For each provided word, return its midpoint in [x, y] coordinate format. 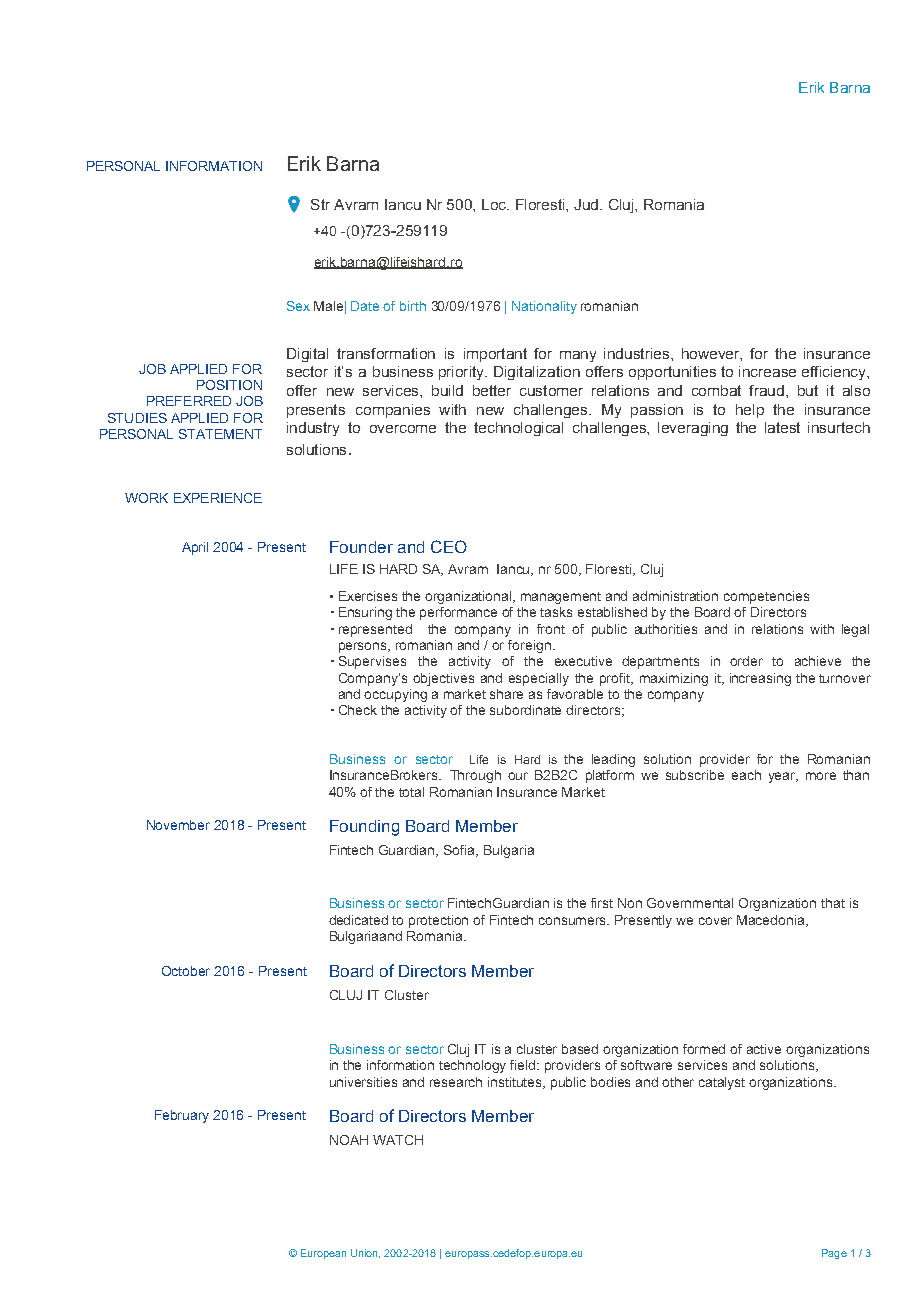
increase [767, 371]
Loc [495, 204]
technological [518, 429]
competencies [766, 597]
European [323, 1254]
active [764, 1049]
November [178, 825]
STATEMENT [220, 434]
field [524, 1065]
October [186, 971]
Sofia [460, 851]
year [783, 777]
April [195, 548]
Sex [298, 306]
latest [782, 427]
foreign [529, 646]
